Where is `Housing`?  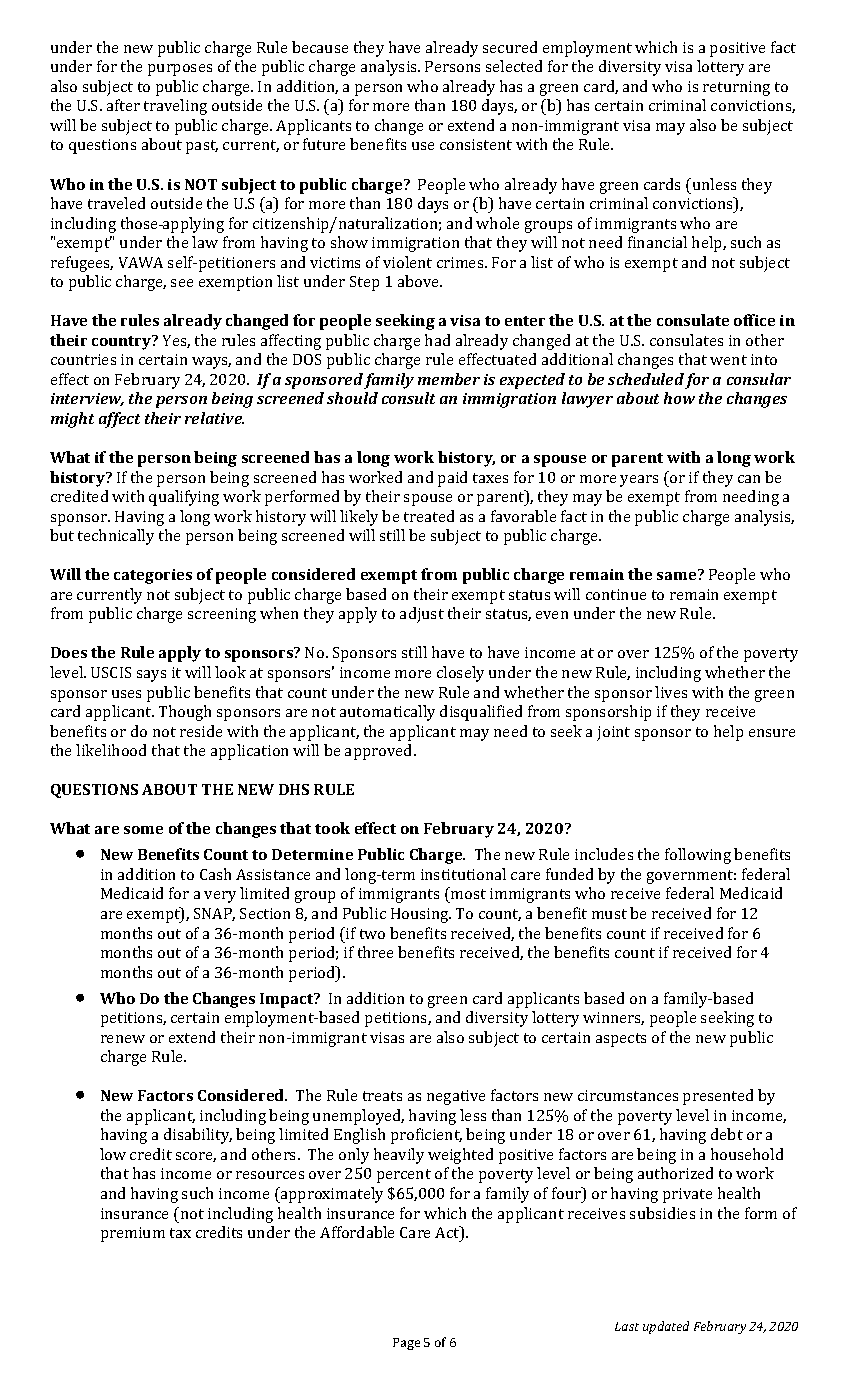 Housing is located at coordinates (421, 915).
